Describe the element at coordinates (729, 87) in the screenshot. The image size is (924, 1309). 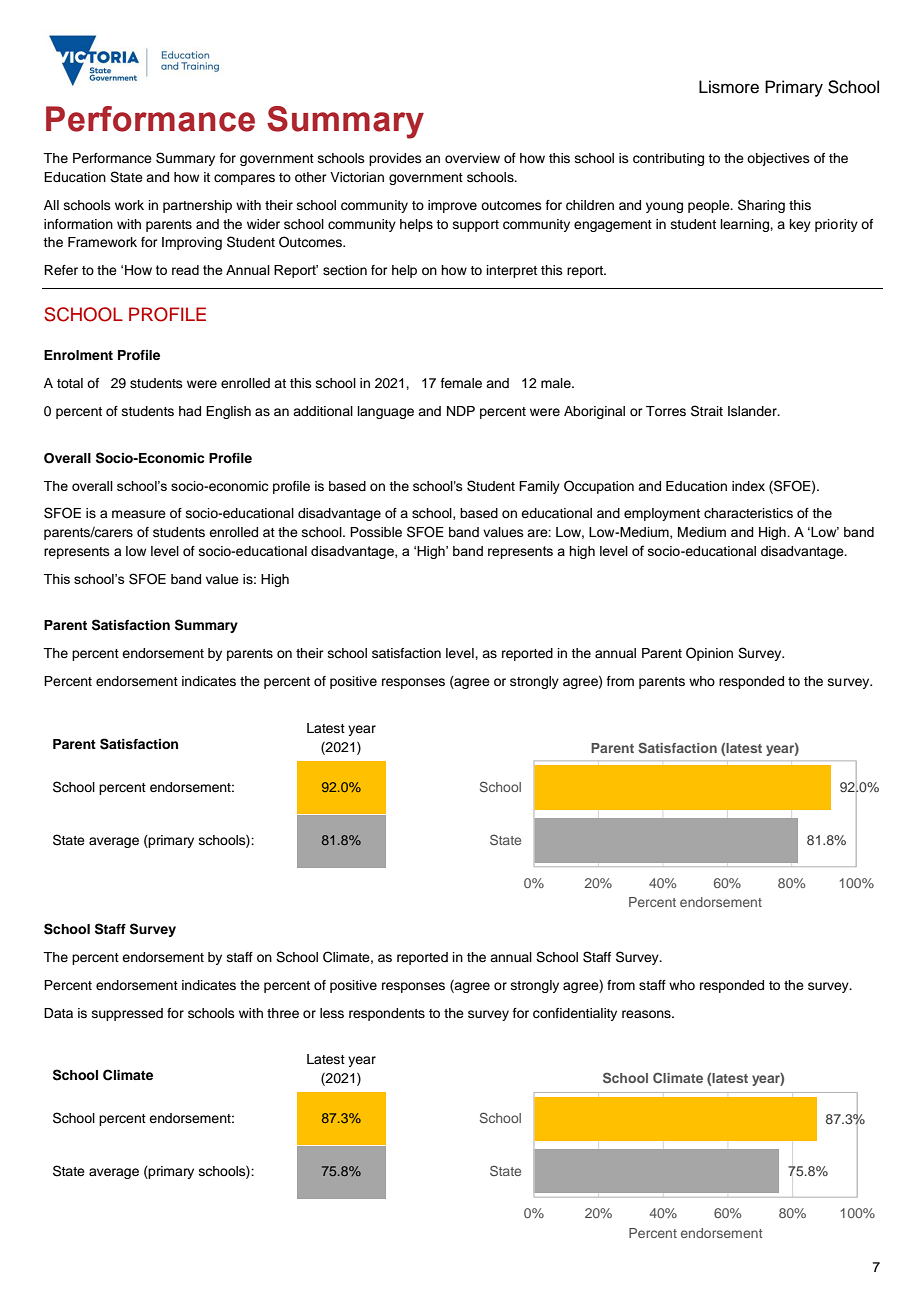
I see `Lismore` at that location.
